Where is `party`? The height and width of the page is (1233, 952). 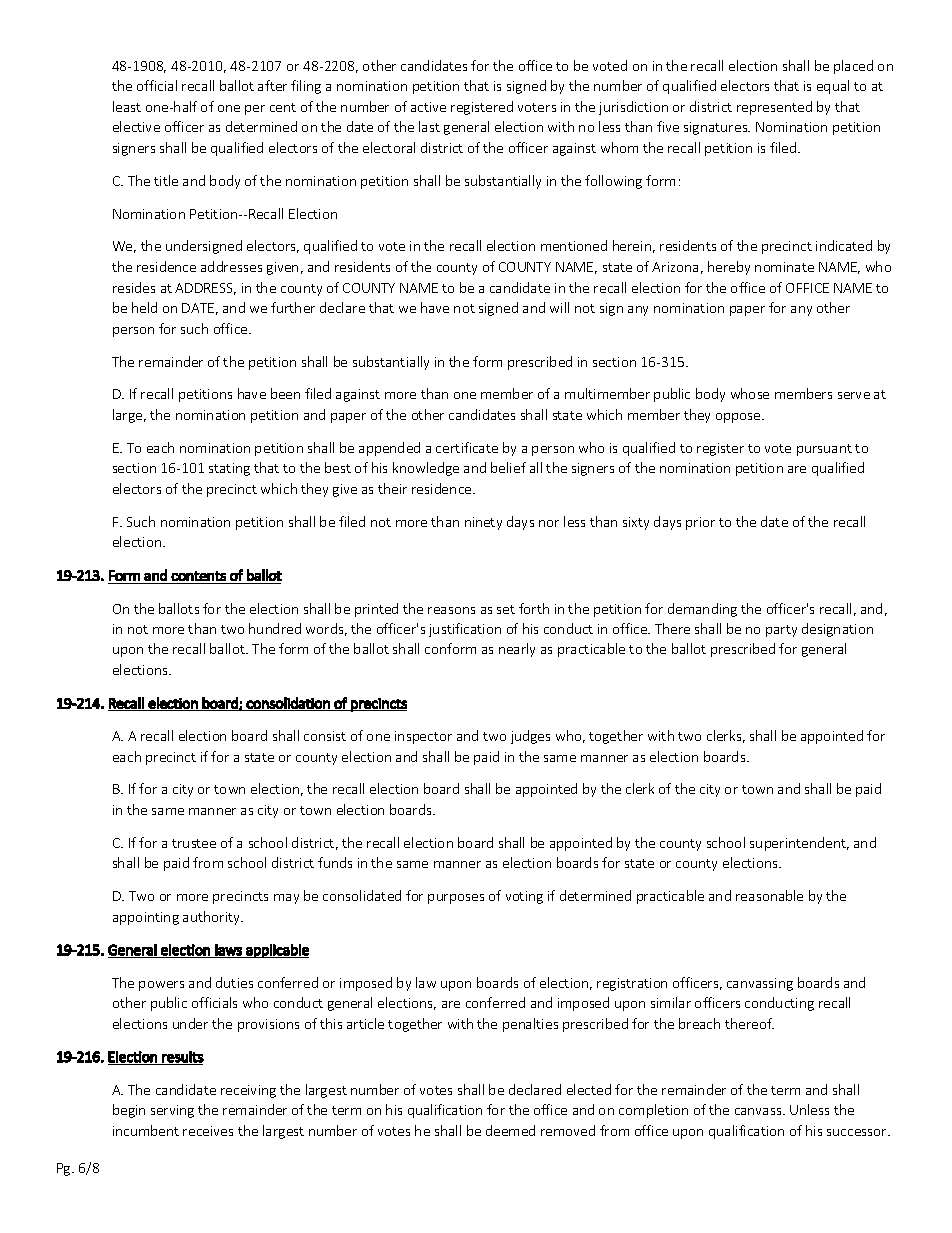
party is located at coordinates (781, 631).
